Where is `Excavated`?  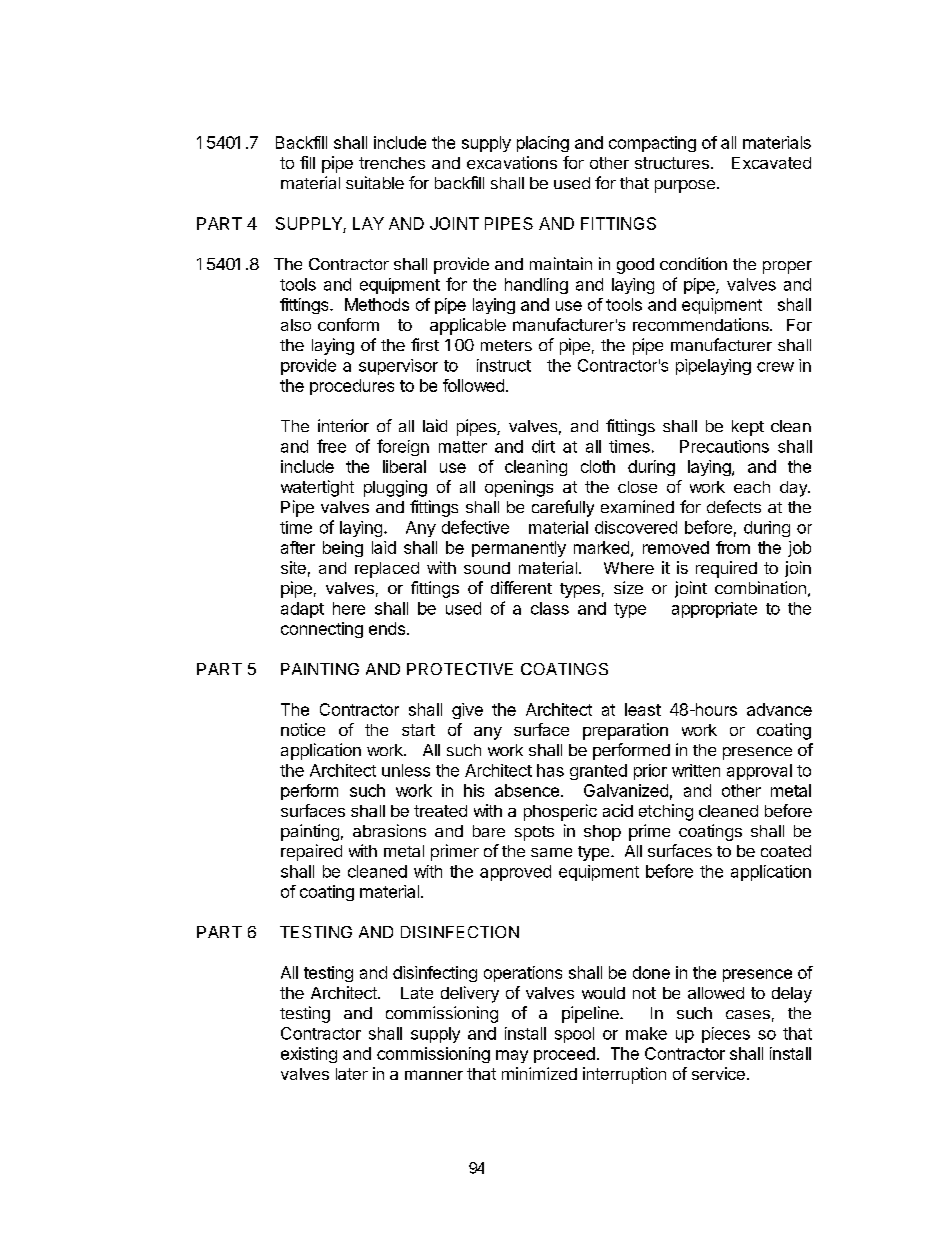
Excavated is located at coordinates (771, 163).
